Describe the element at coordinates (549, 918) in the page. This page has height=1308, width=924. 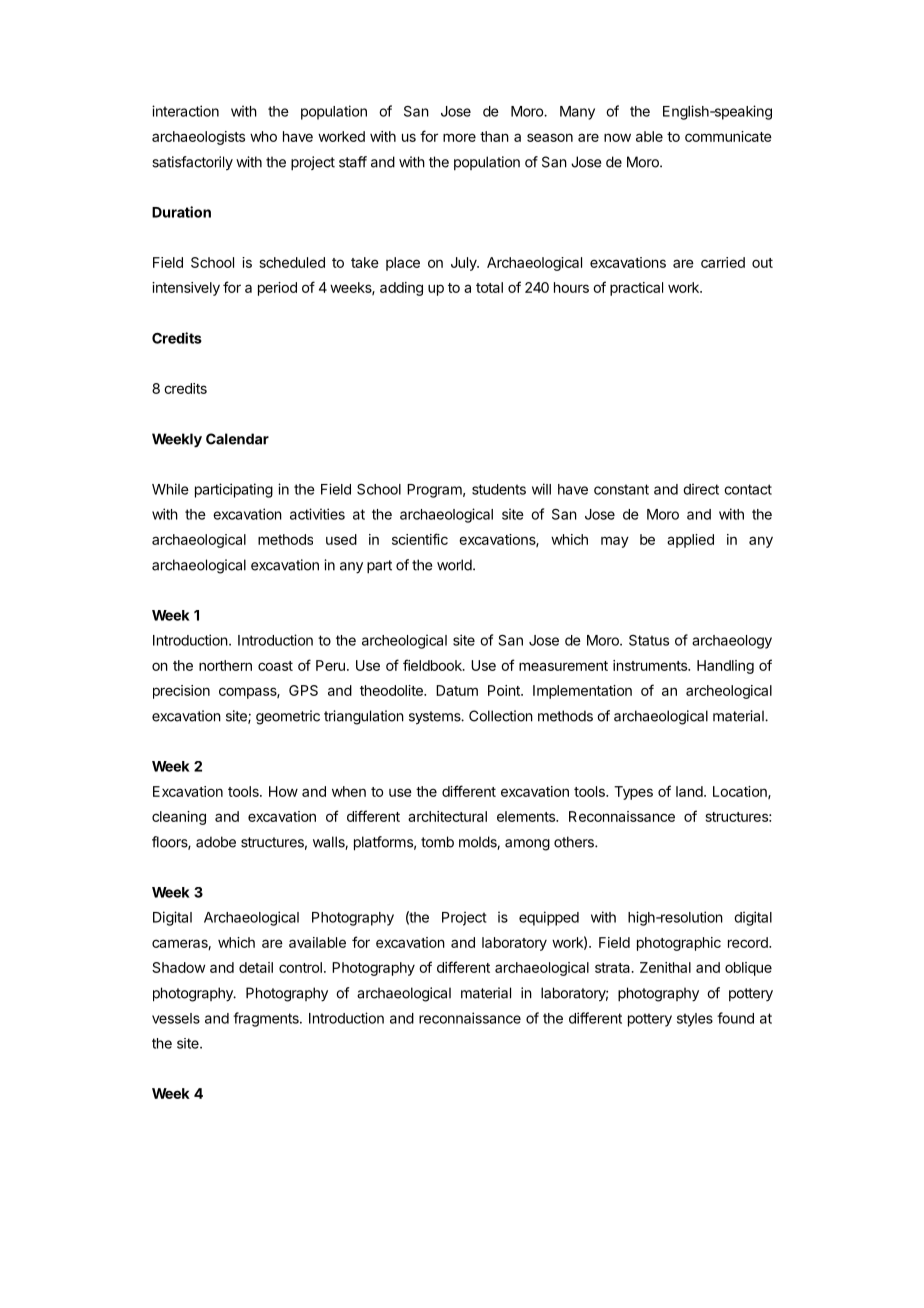
I see `equipped` at that location.
